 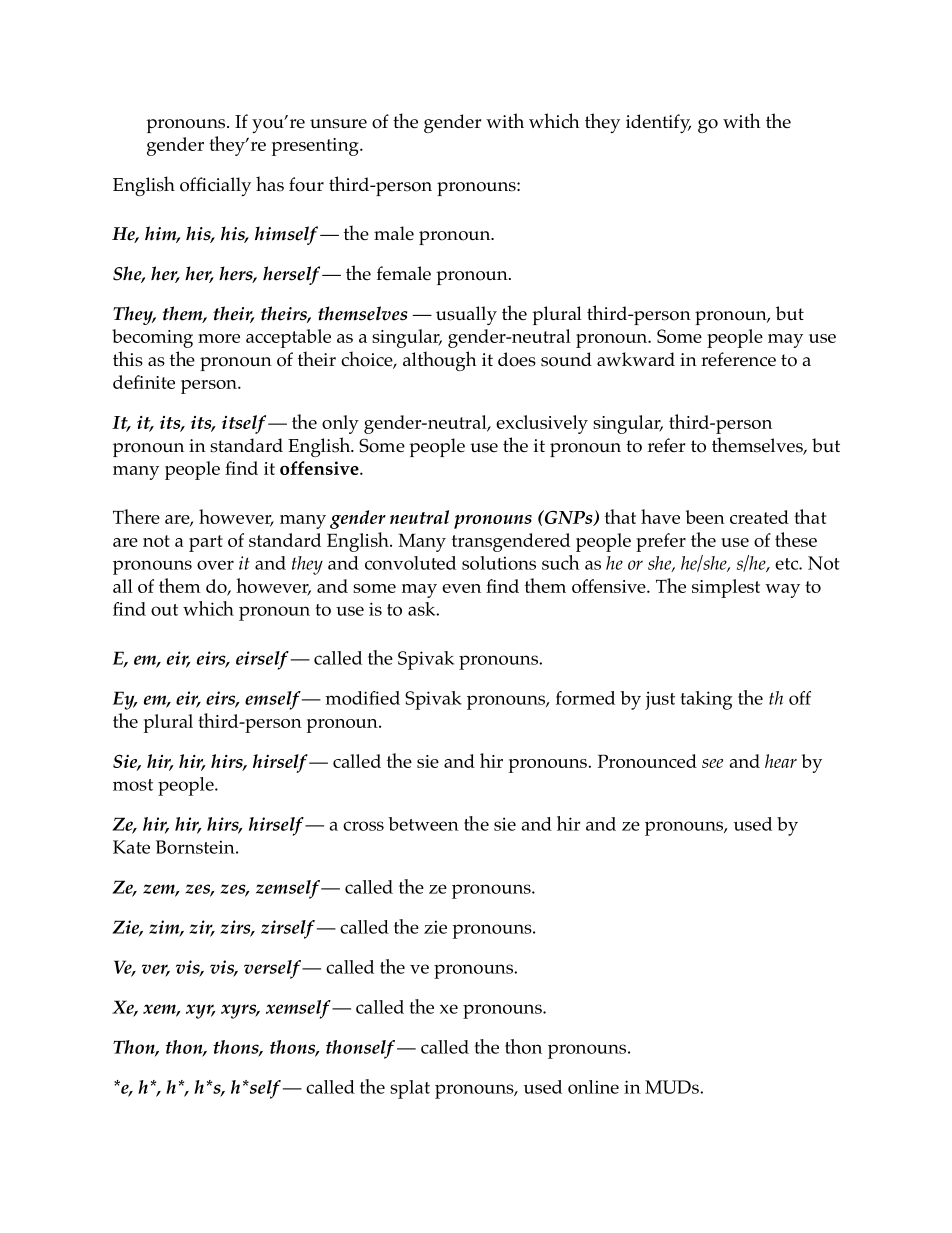 What do you see at coordinates (410, 1089) in the screenshot?
I see `splat` at bounding box center [410, 1089].
